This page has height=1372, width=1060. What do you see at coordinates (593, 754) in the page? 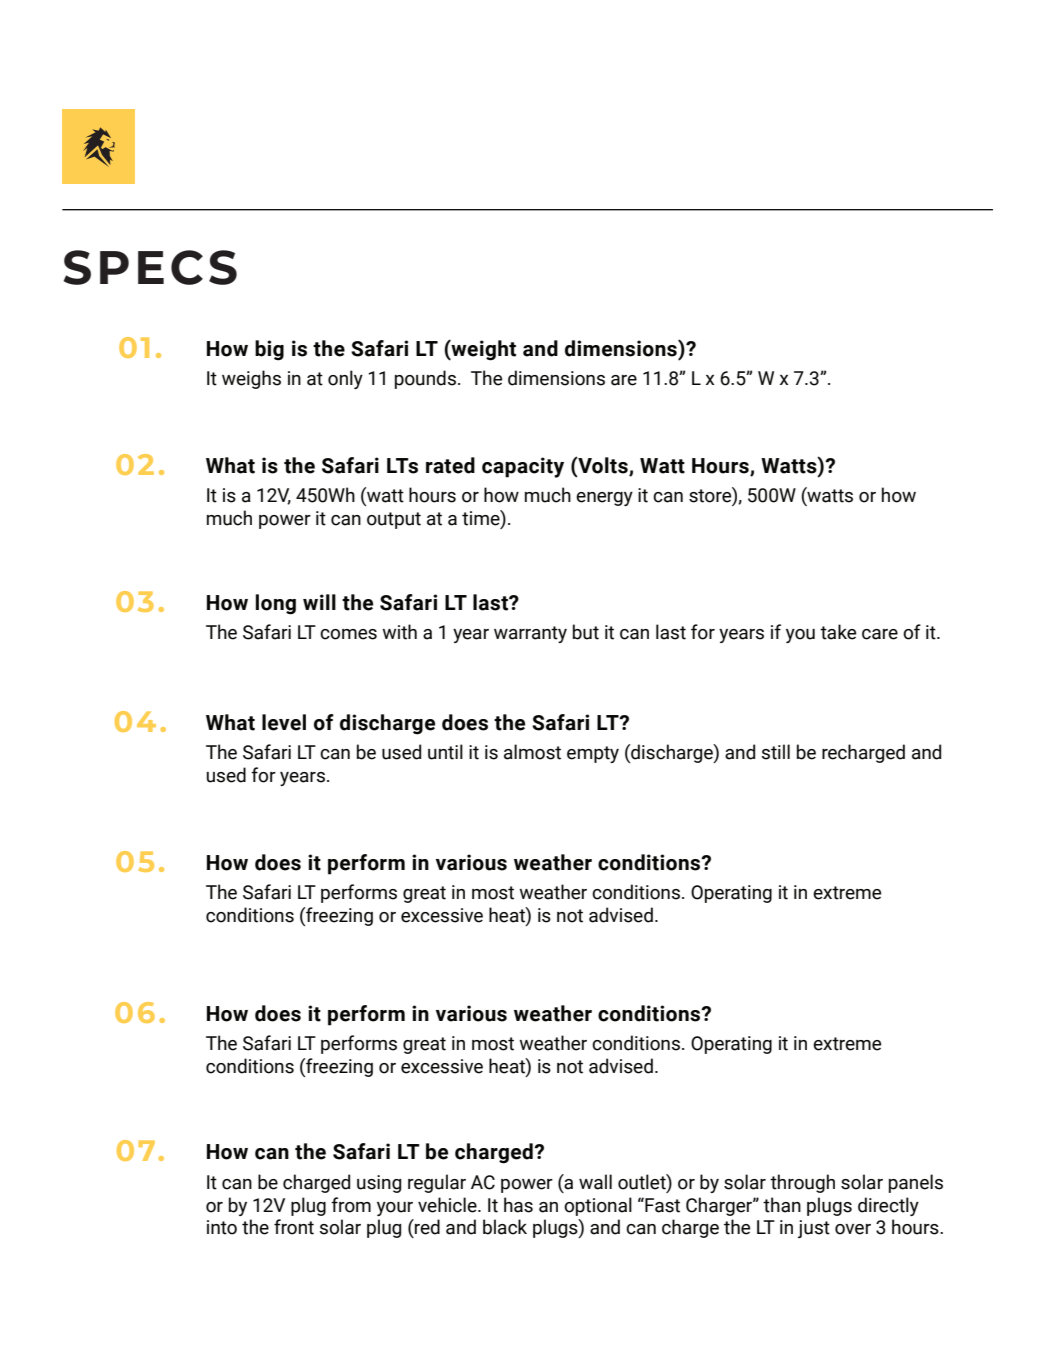
I see `empty` at bounding box center [593, 754].
